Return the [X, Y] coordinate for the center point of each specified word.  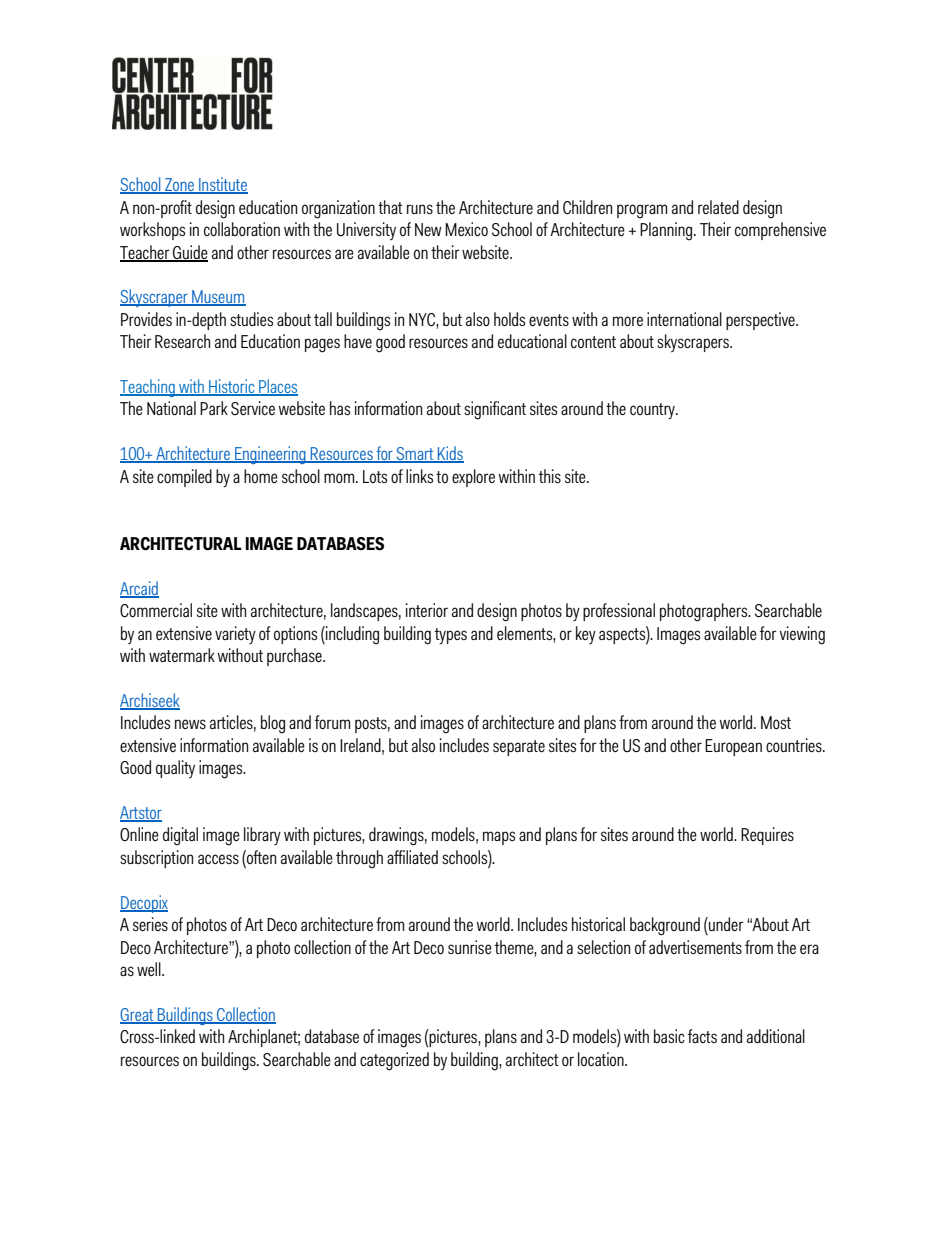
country [653, 411]
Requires [767, 836]
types [451, 636]
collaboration [242, 229]
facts [702, 1036]
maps [499, 838]
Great [138, 1015]
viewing [802, 635]
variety [235, 635]
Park [214, 408]
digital [180, 836]
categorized [394, 1061]
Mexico [466, 229]
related [718, 207]
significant [495, 410]
